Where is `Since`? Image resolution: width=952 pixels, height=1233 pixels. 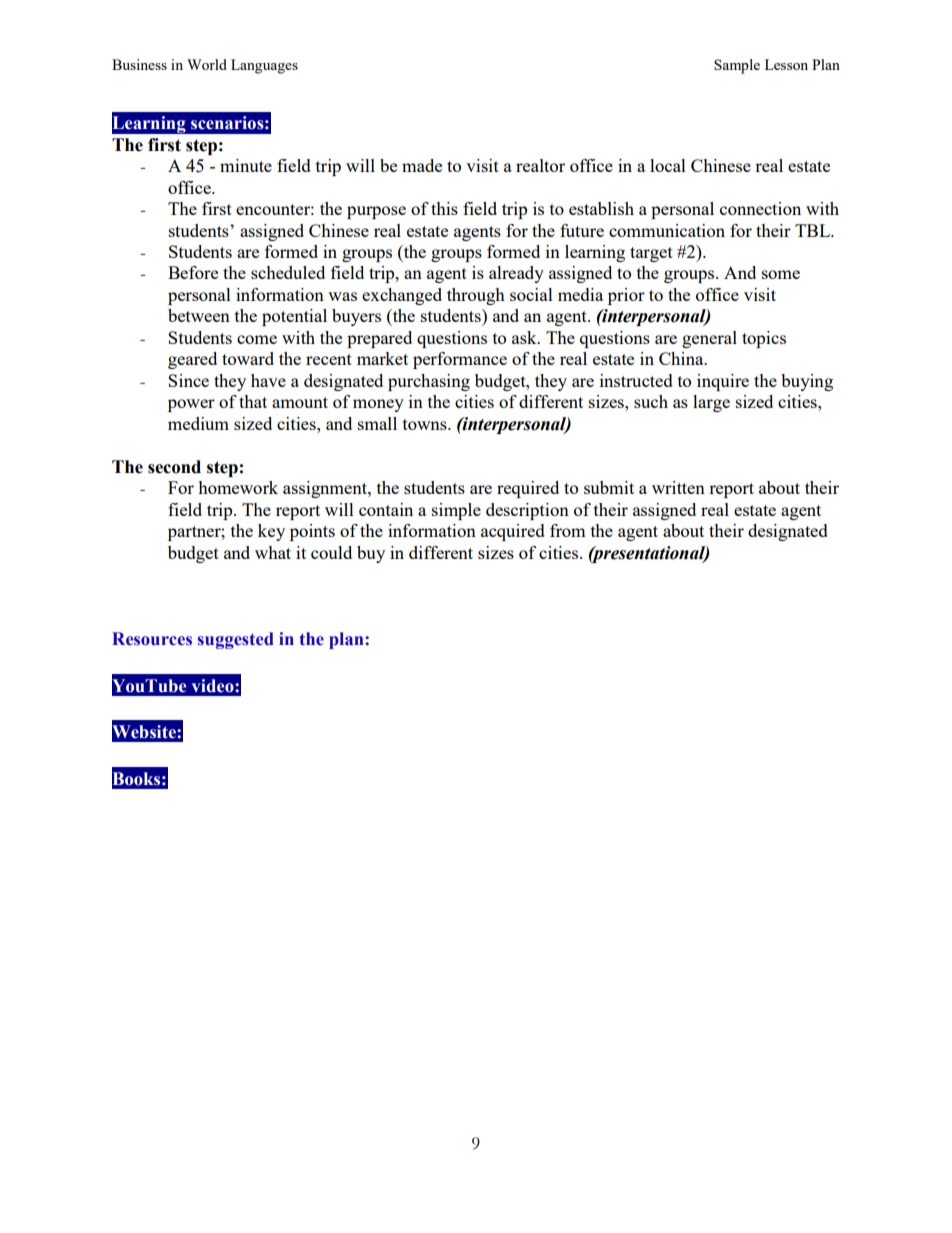 Since is located at coordinates (188, 380).
